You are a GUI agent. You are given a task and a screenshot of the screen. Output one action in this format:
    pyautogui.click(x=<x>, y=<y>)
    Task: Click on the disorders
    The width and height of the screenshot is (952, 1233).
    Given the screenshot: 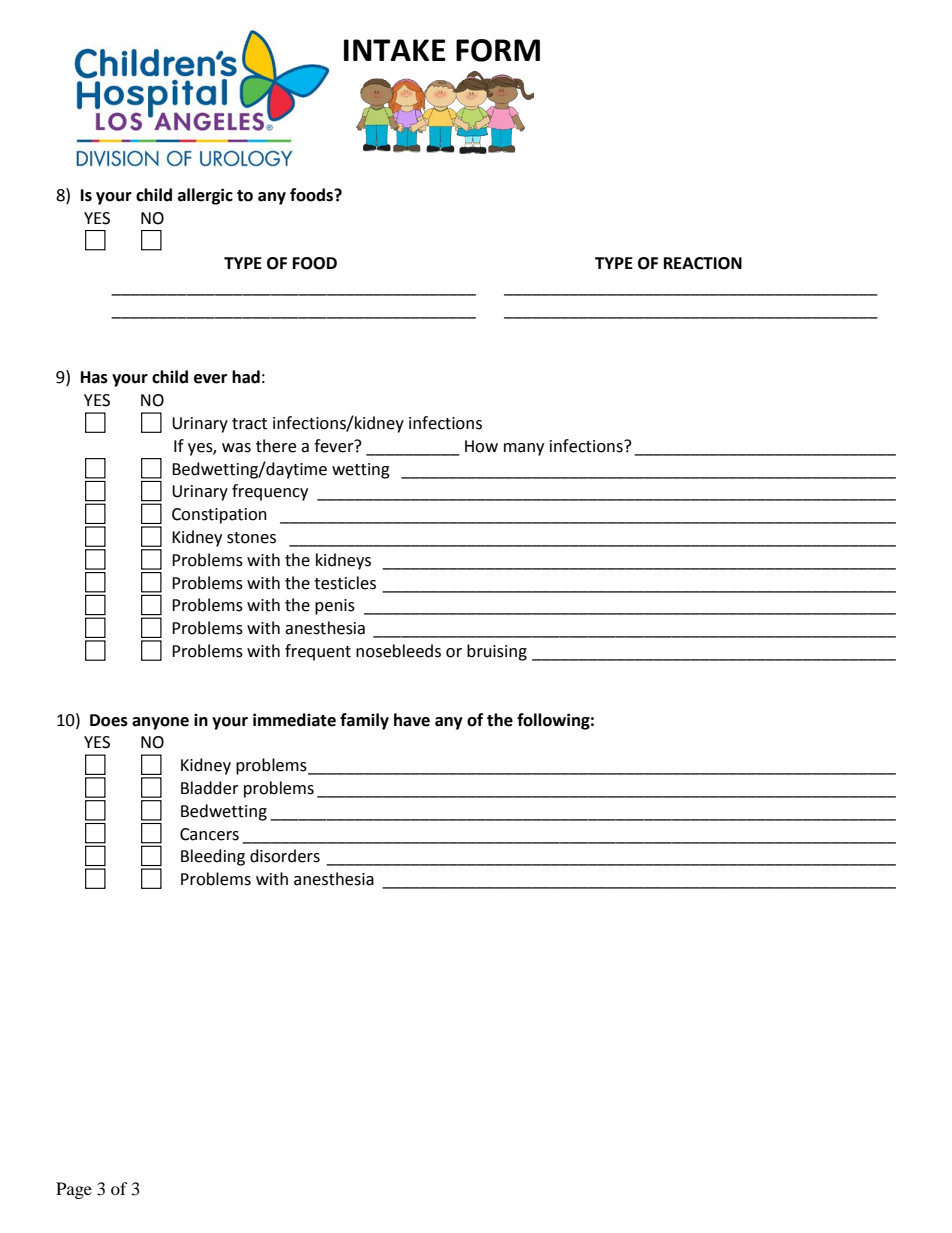 What is the action you would take?
    pyautogui.click(x=285, y=856)
